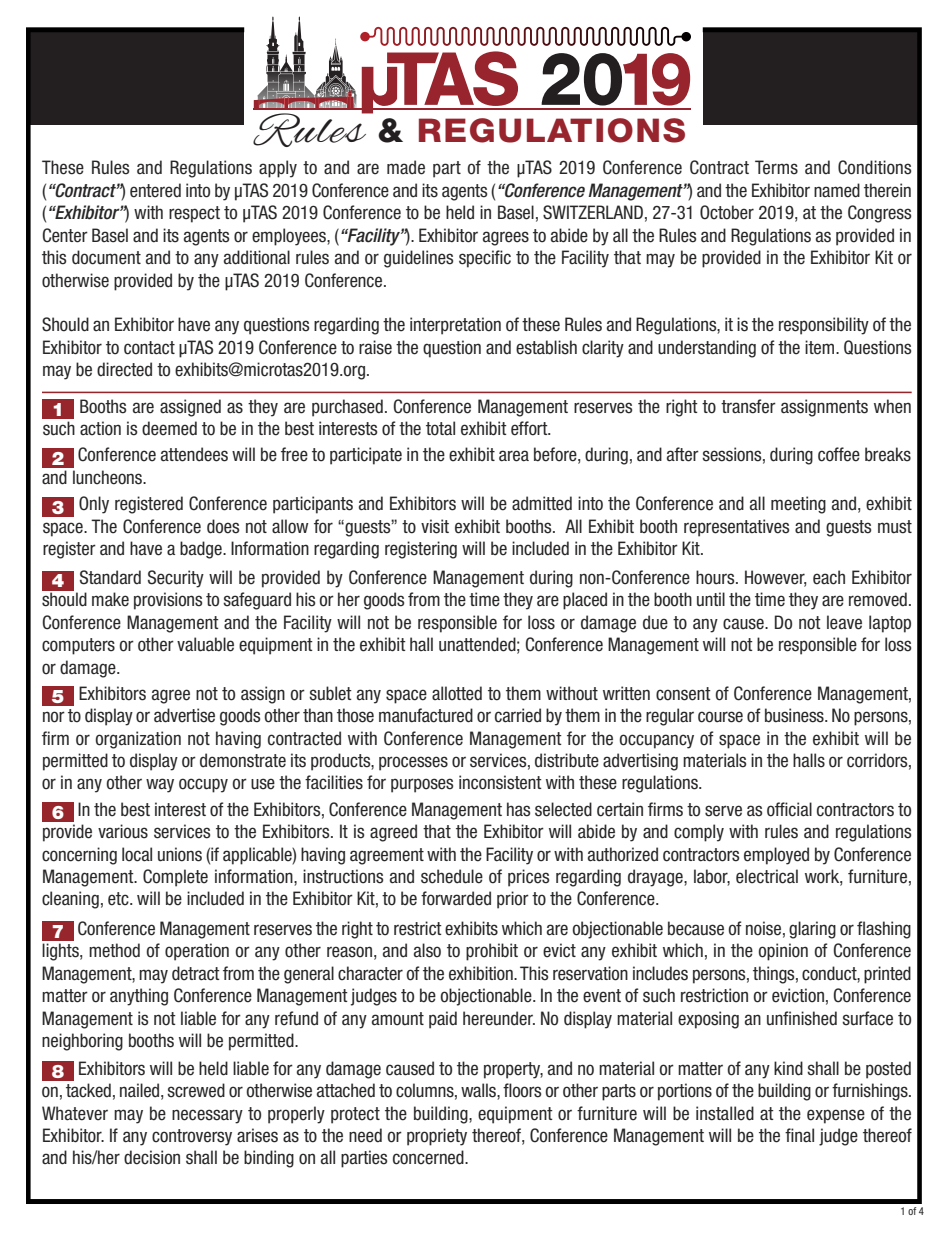  Describe the element at coordinates (457, 693) in the page. I see `allotted` at that location.
